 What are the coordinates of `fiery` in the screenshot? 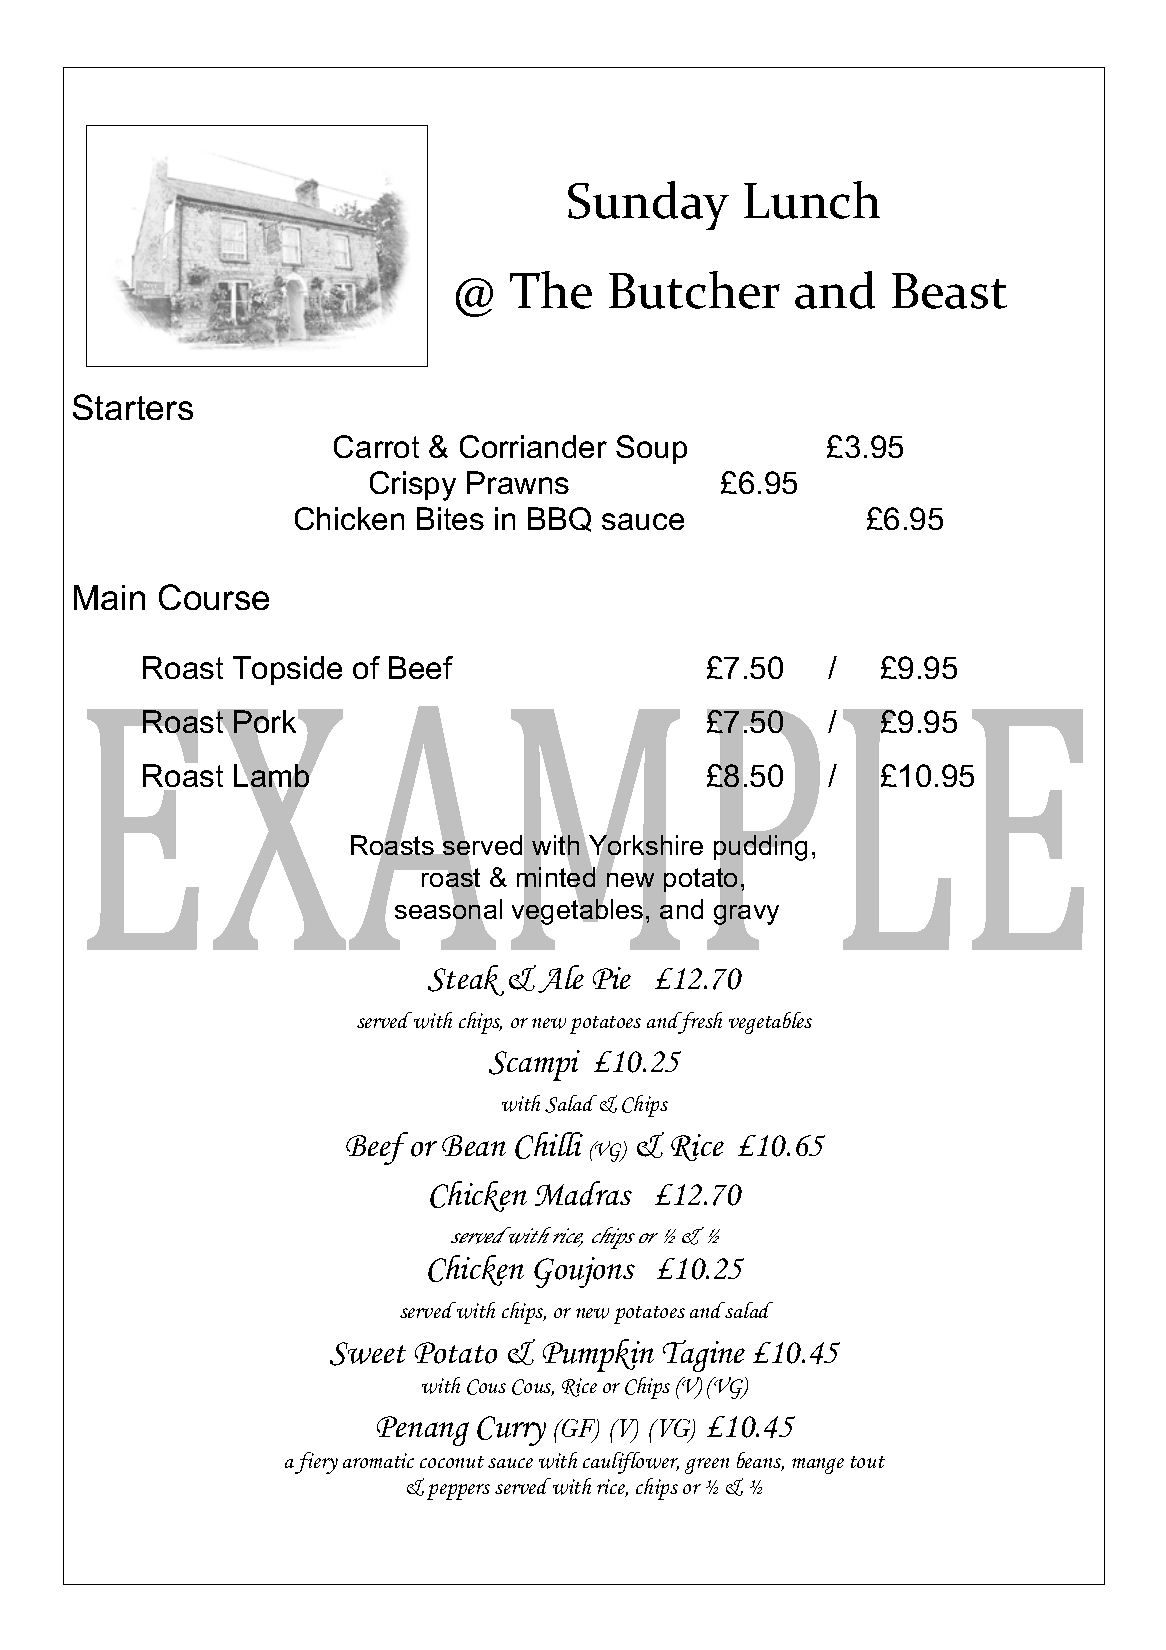 It's located at (316, 1463).
